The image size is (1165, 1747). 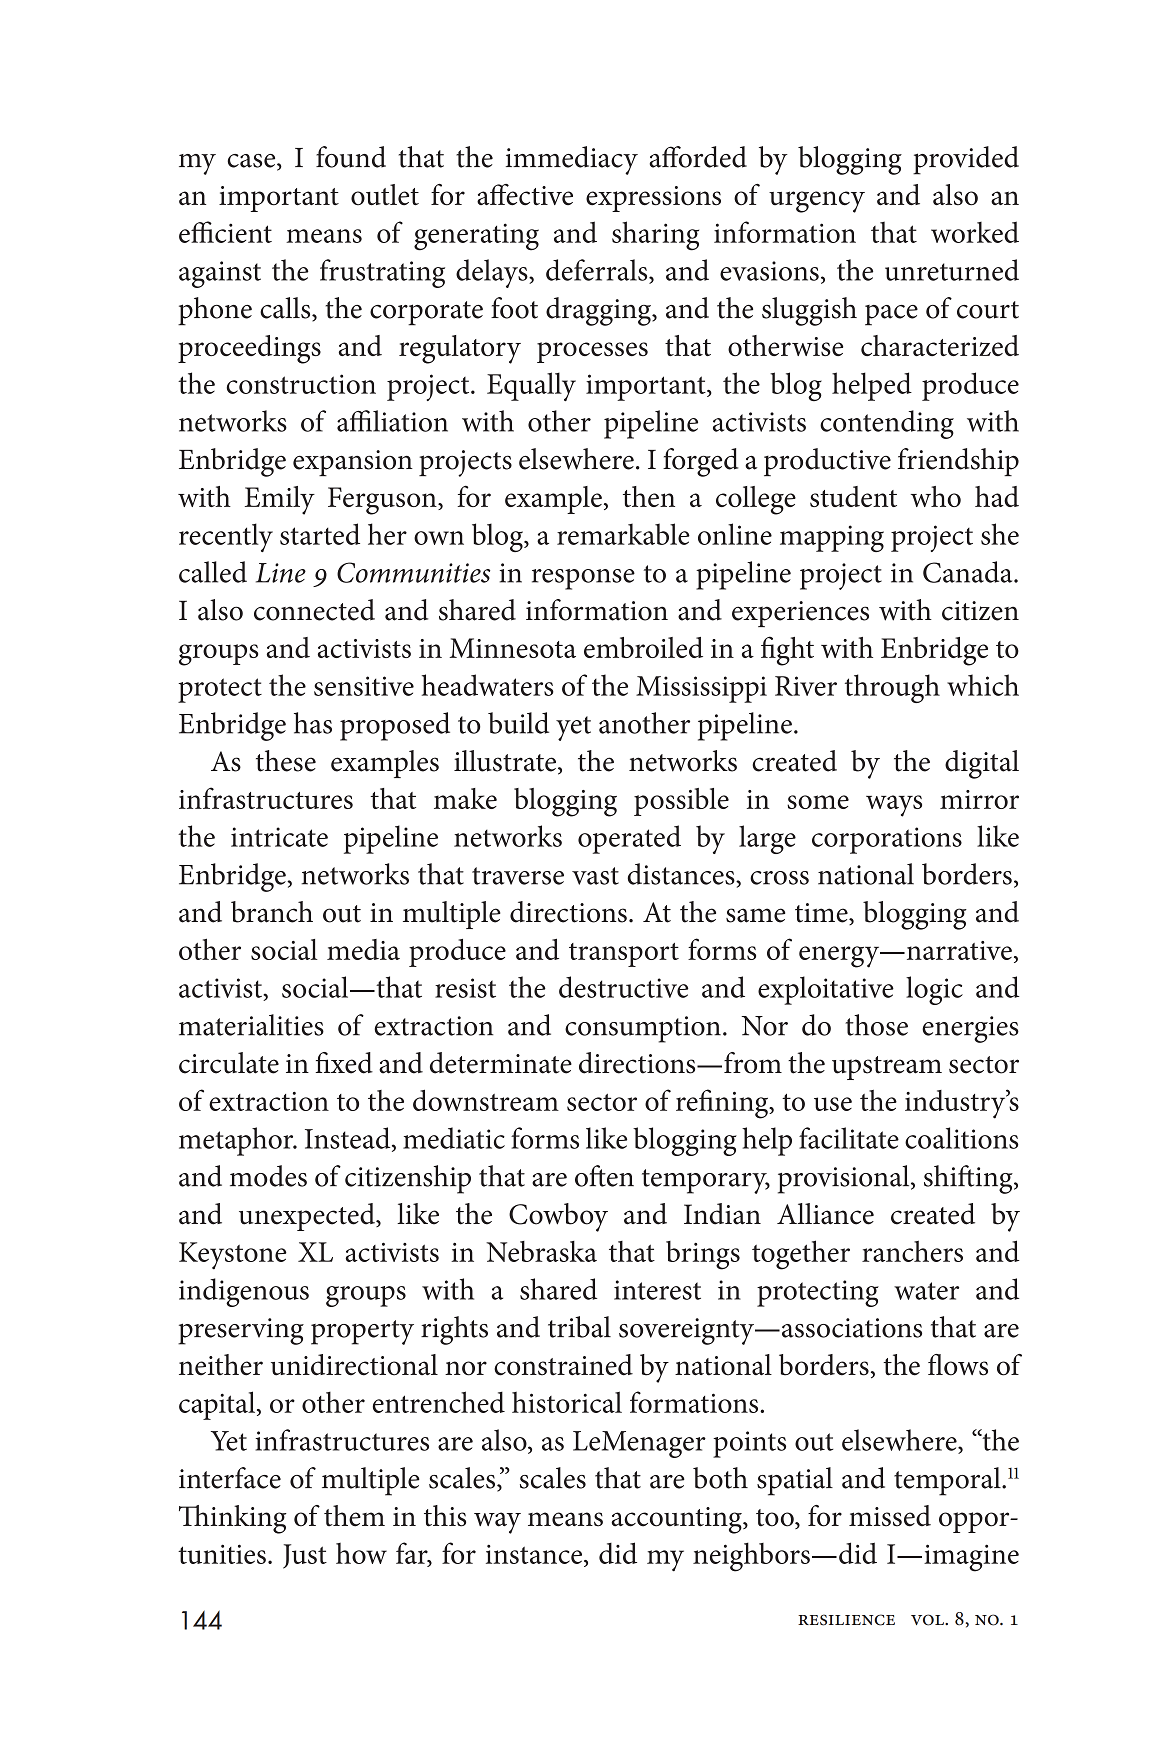 What do you see at coordinates (349, 1139) in the image?
I see `Instead` at bounding box center [349, 1139].
